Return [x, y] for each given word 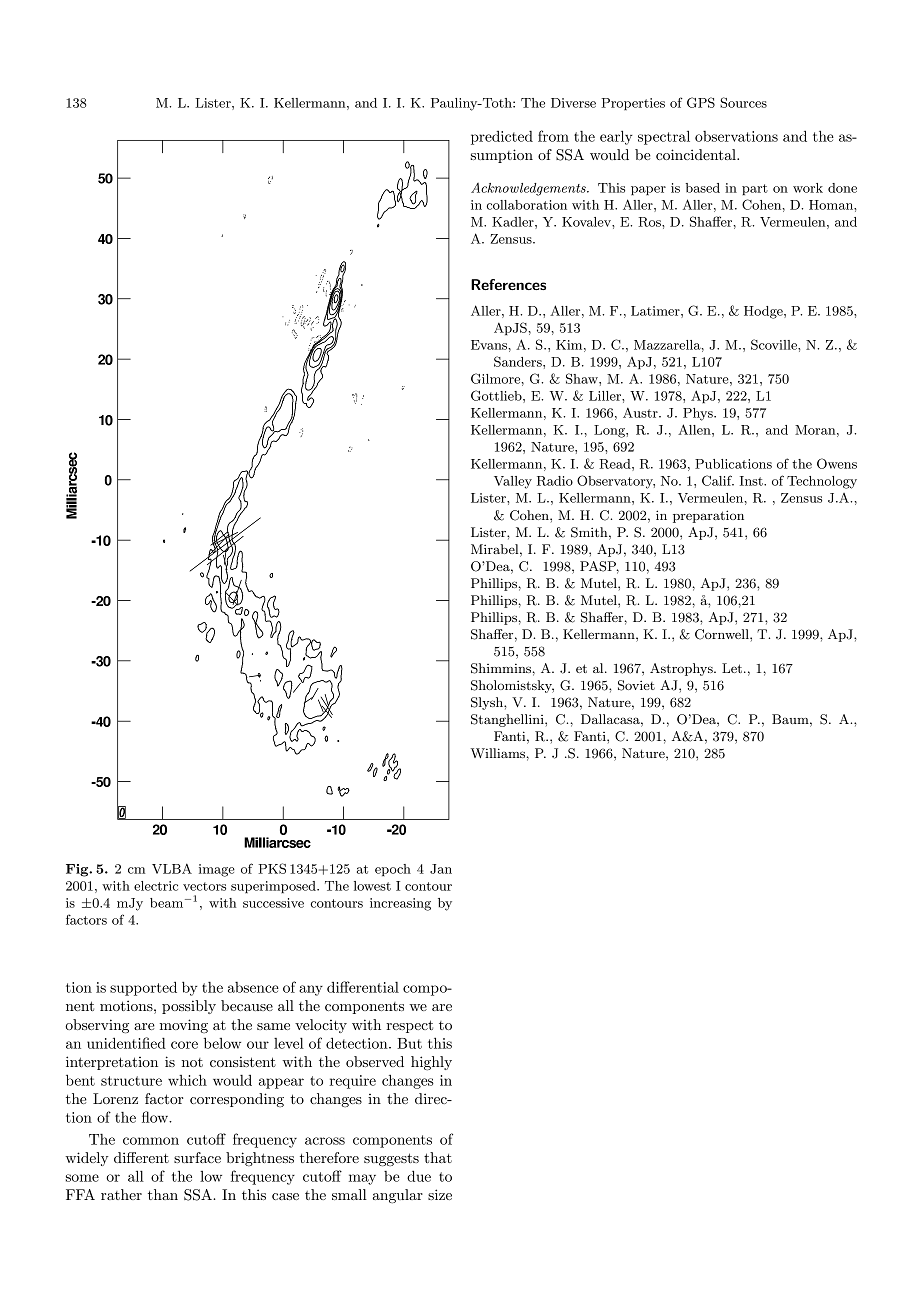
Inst [752, 481]
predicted [502, 138]
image [217, 870]
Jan [441, 869]
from [553, 136]
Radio [555, 481]
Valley [513, 482]
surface [197, 1157]
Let [732, 668]
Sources [743, 102]
